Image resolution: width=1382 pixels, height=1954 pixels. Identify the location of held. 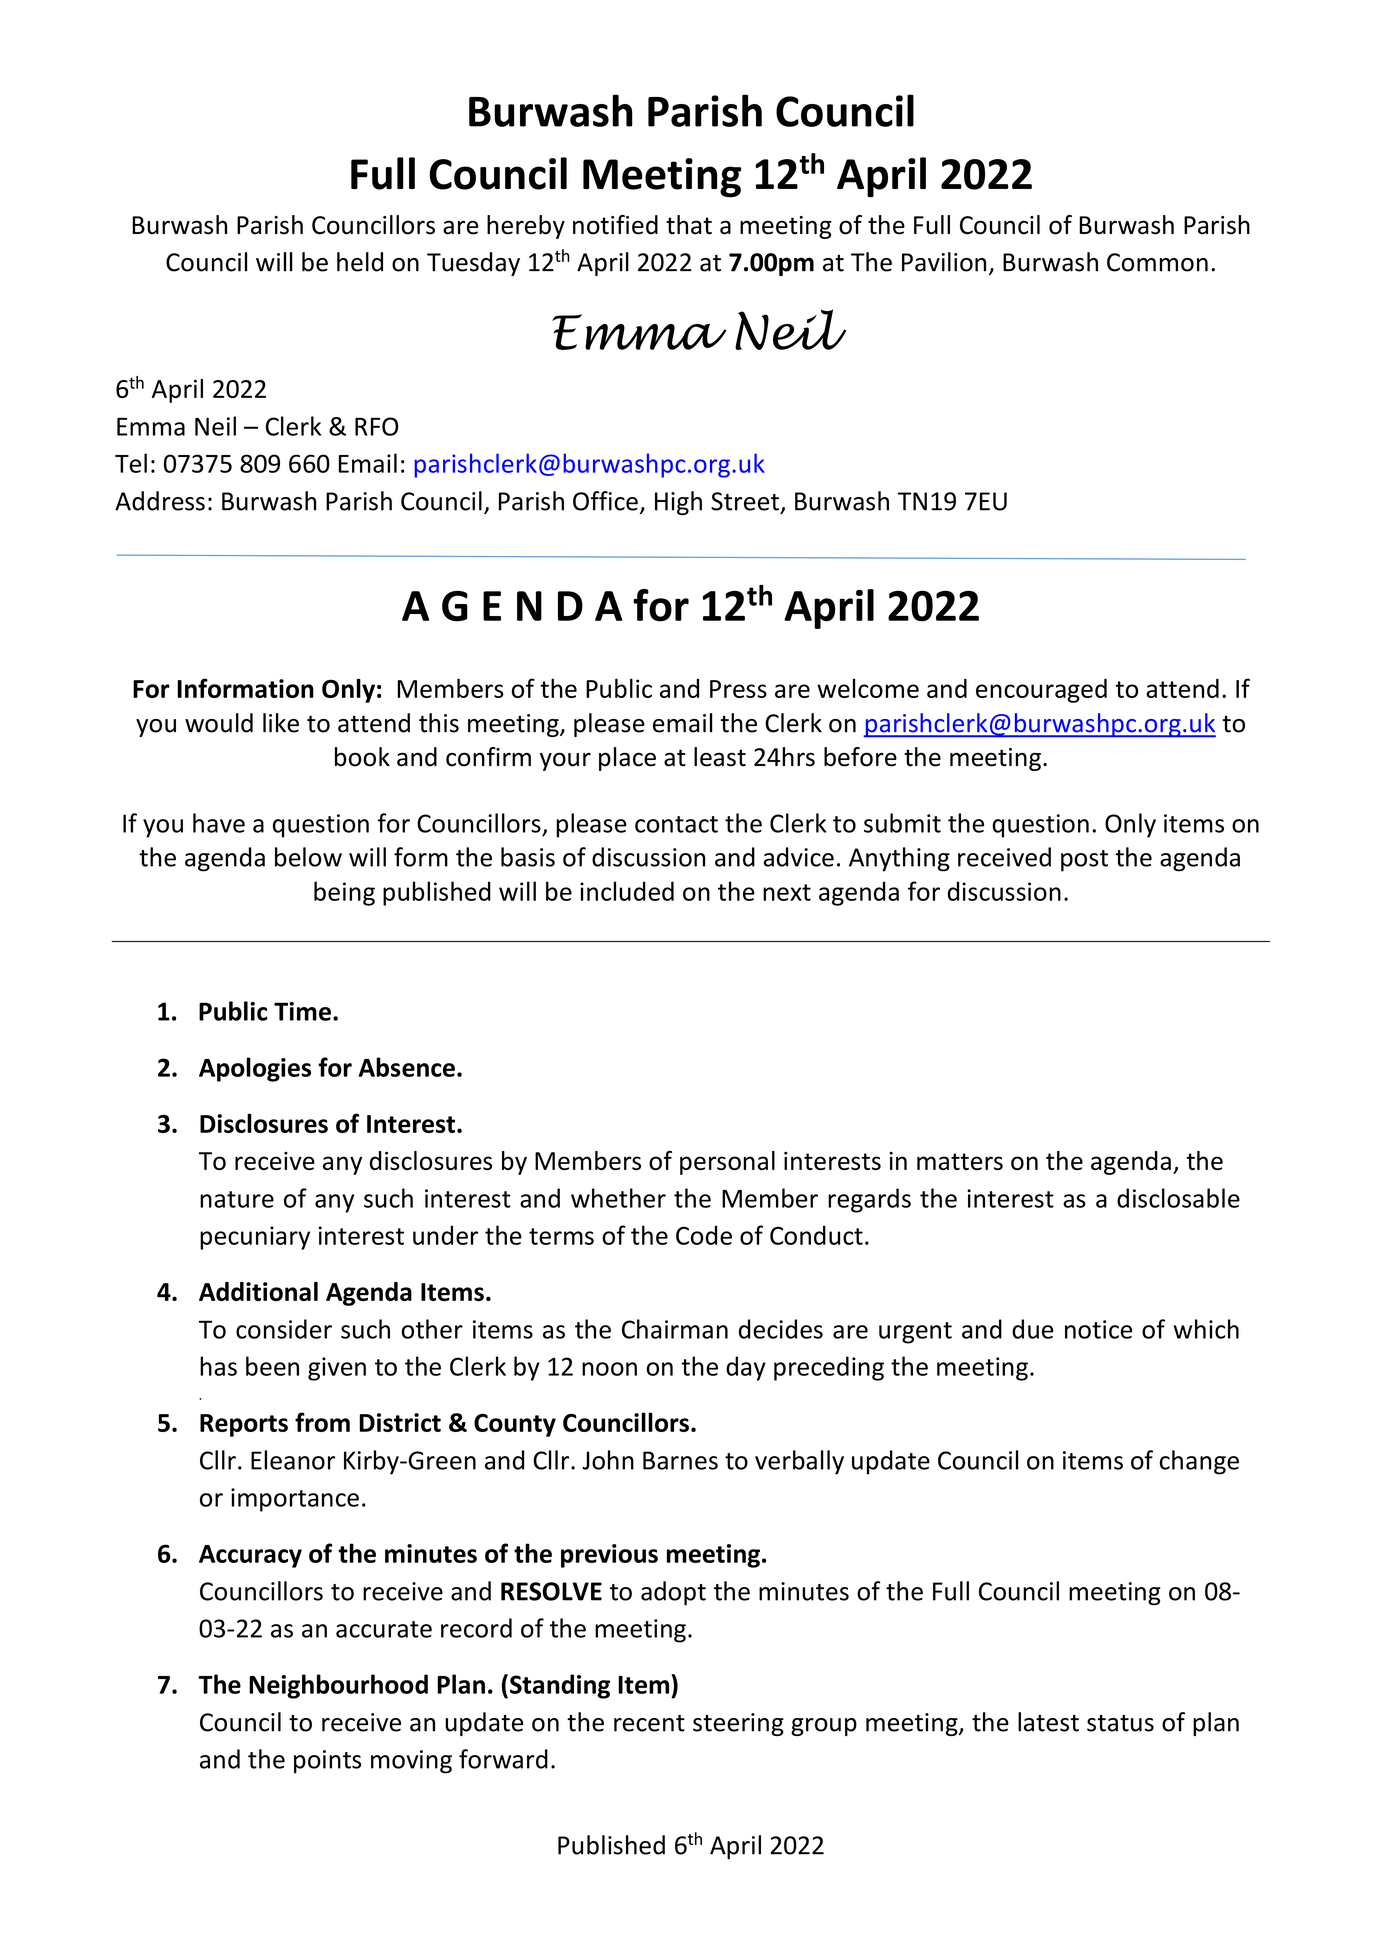
(360, 262).
